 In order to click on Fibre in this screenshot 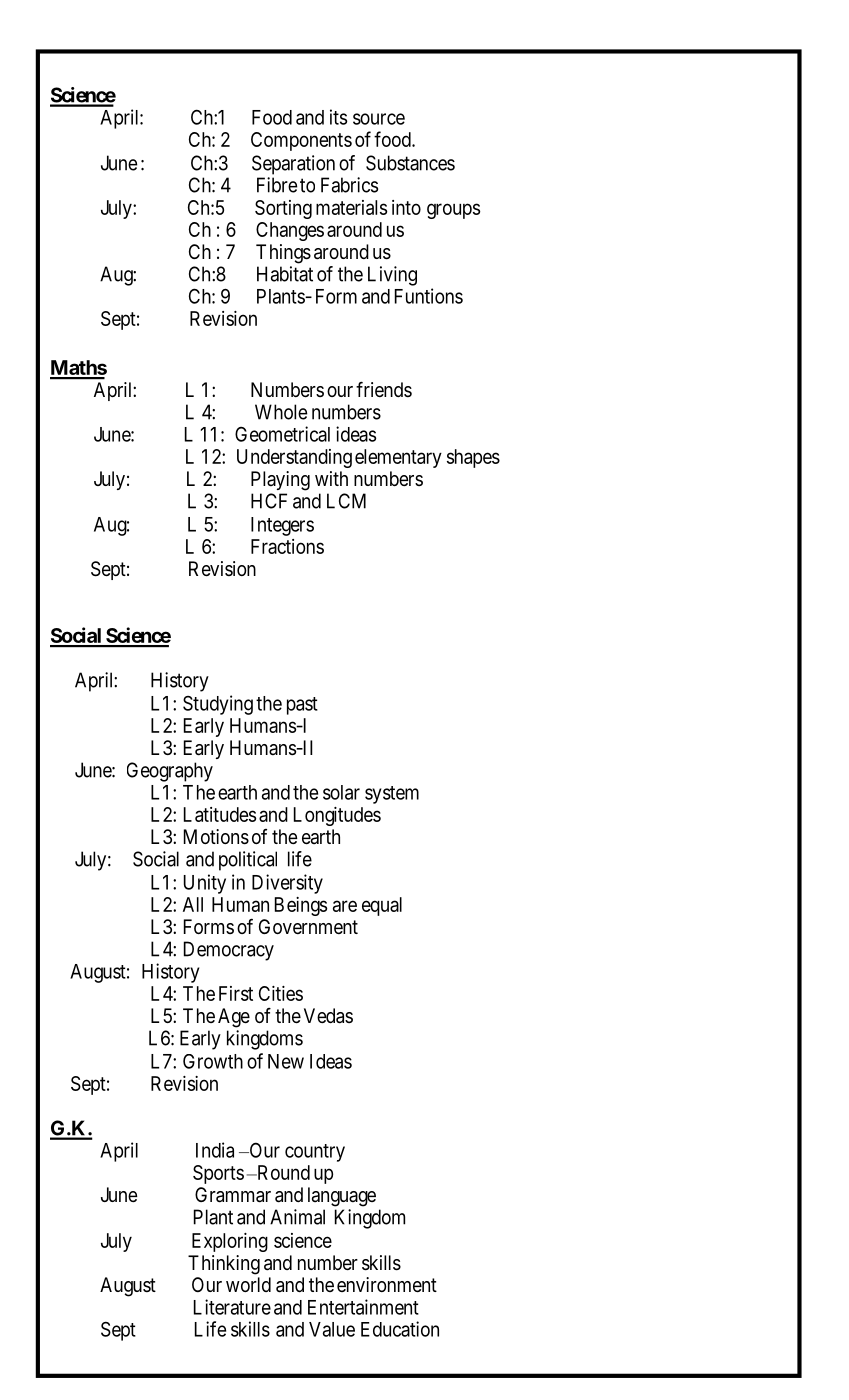, I will do `click(277, 185)`.
